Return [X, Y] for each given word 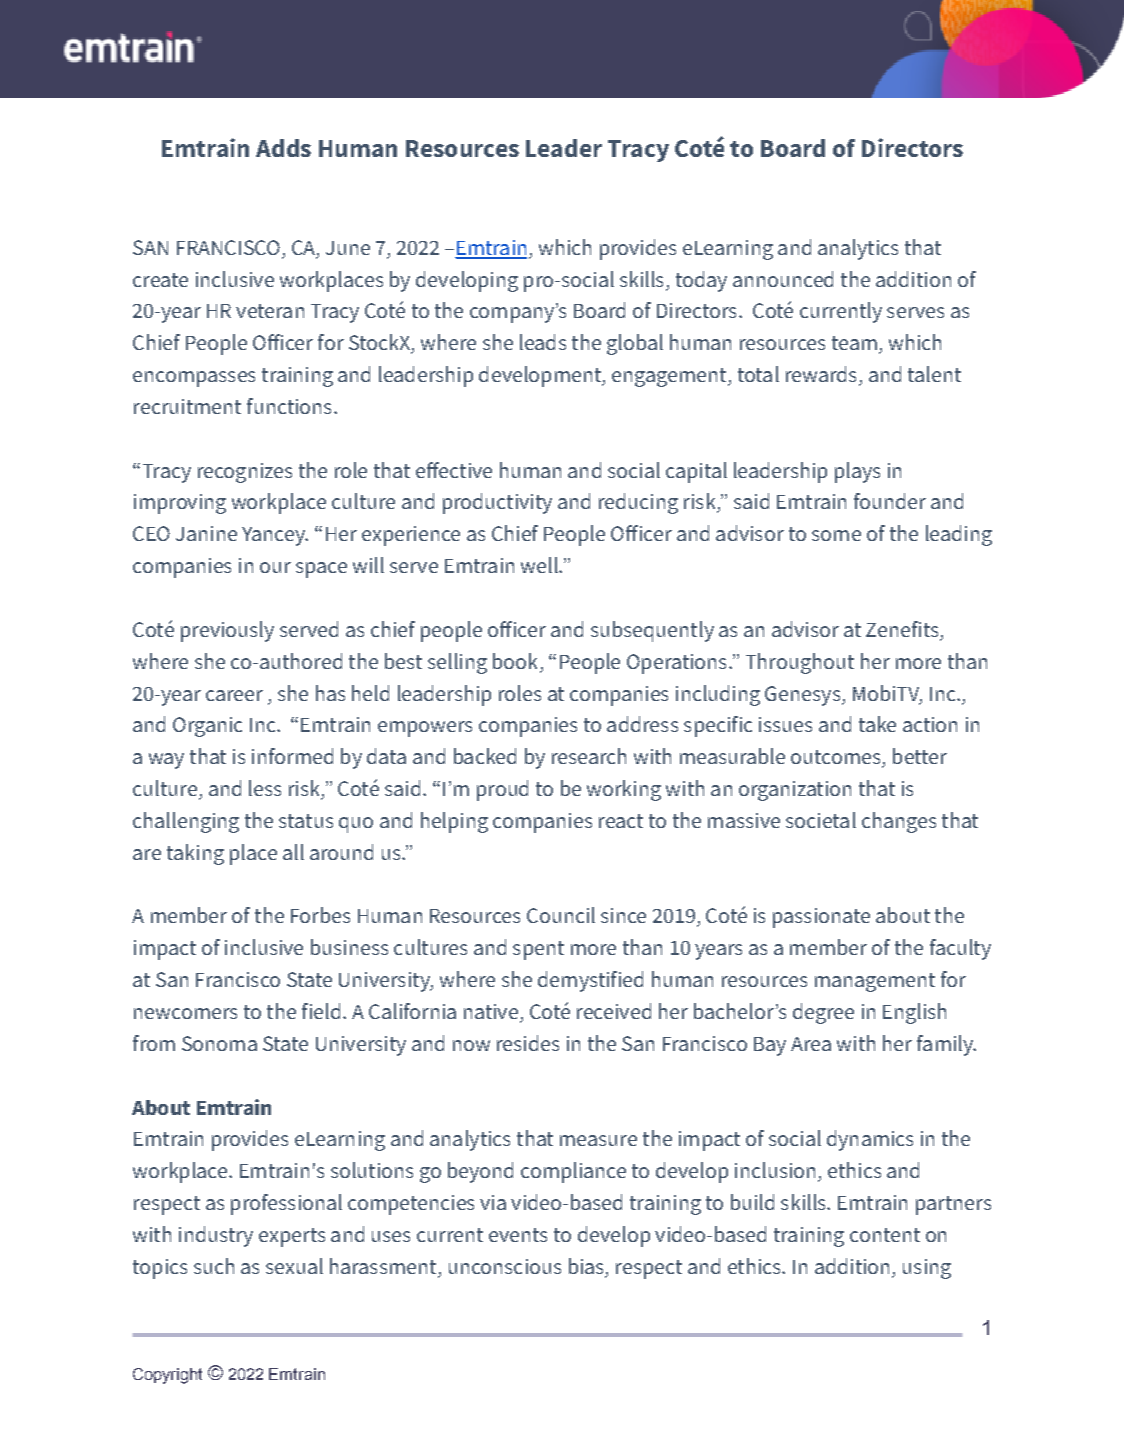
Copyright [167, 1376]
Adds [283, 148]
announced [783, 279]
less [265, 788]
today [701, 281]
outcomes [837, 758]
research [589, 756]
